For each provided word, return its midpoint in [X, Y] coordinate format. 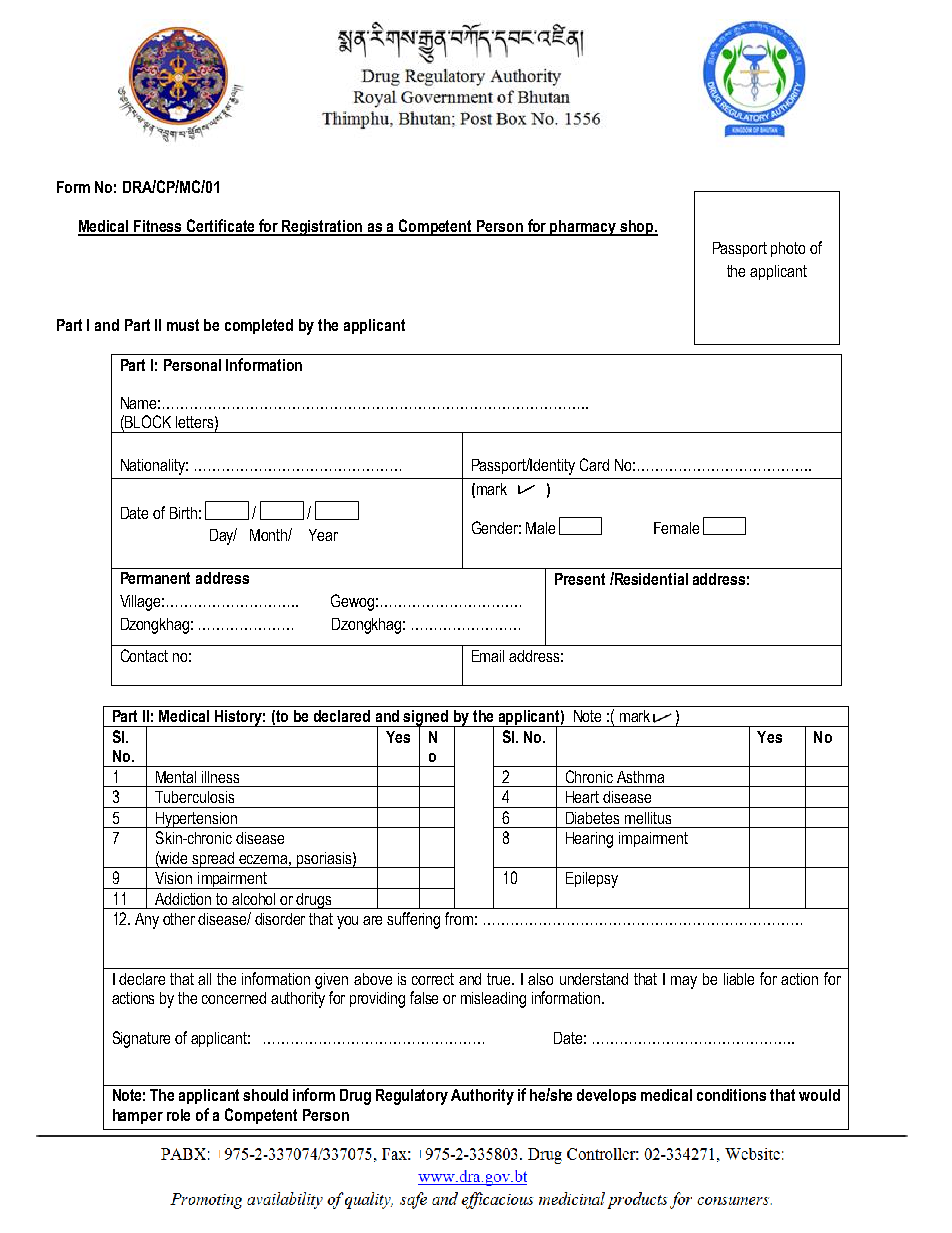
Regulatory [412, 1097]
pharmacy [584, 228]
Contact [144, 655]
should [265, 1095]
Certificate [221, 227]
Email [488, 656]
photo [788, 249]
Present [580, 579]
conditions [731, 1095]
